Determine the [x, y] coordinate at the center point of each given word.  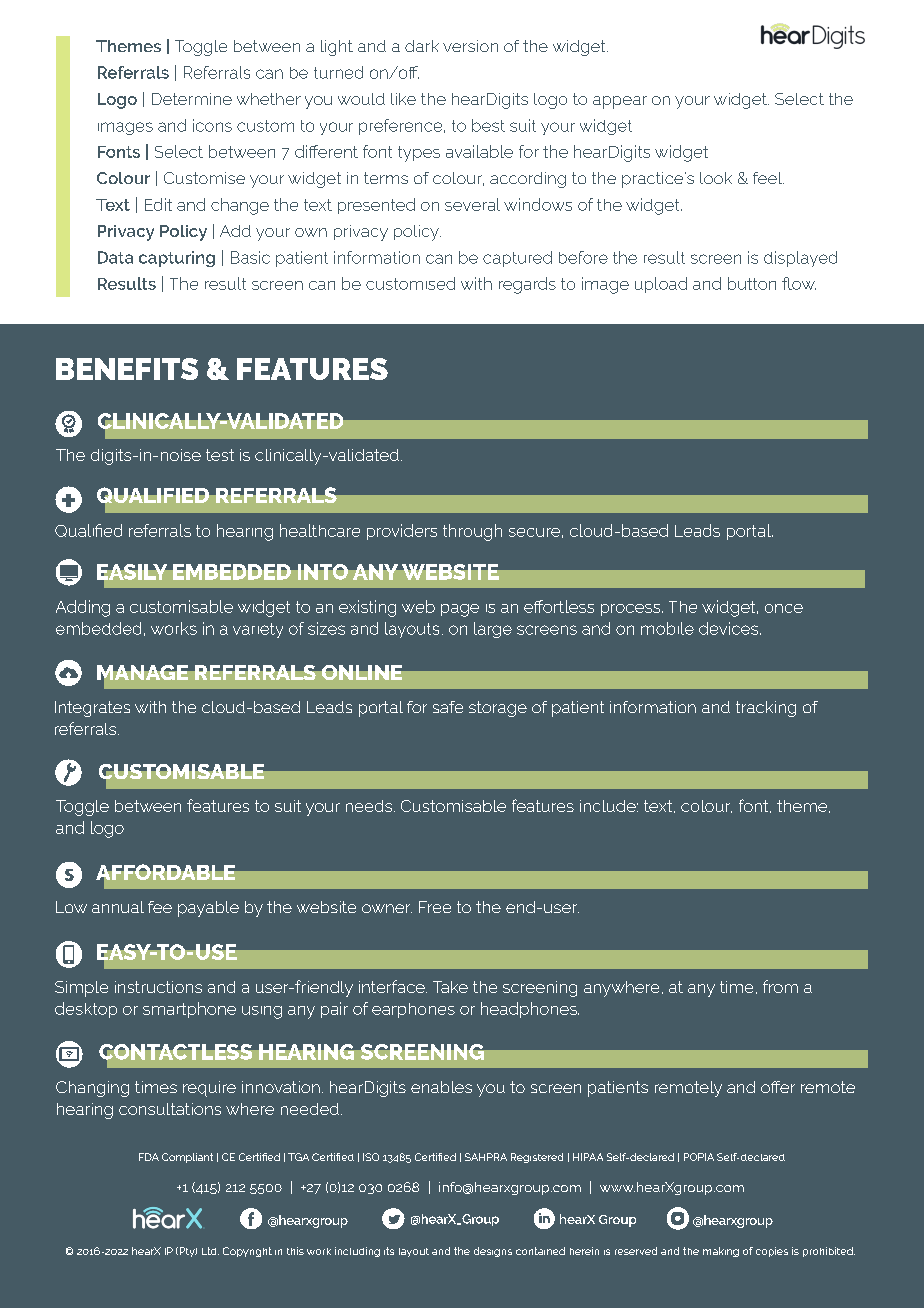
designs [493, 1252]
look [716, 178]
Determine [192, 99]
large [493, 630]
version [470, 46]
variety [258, 630]
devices [728, 628]
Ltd [210, 1251]
